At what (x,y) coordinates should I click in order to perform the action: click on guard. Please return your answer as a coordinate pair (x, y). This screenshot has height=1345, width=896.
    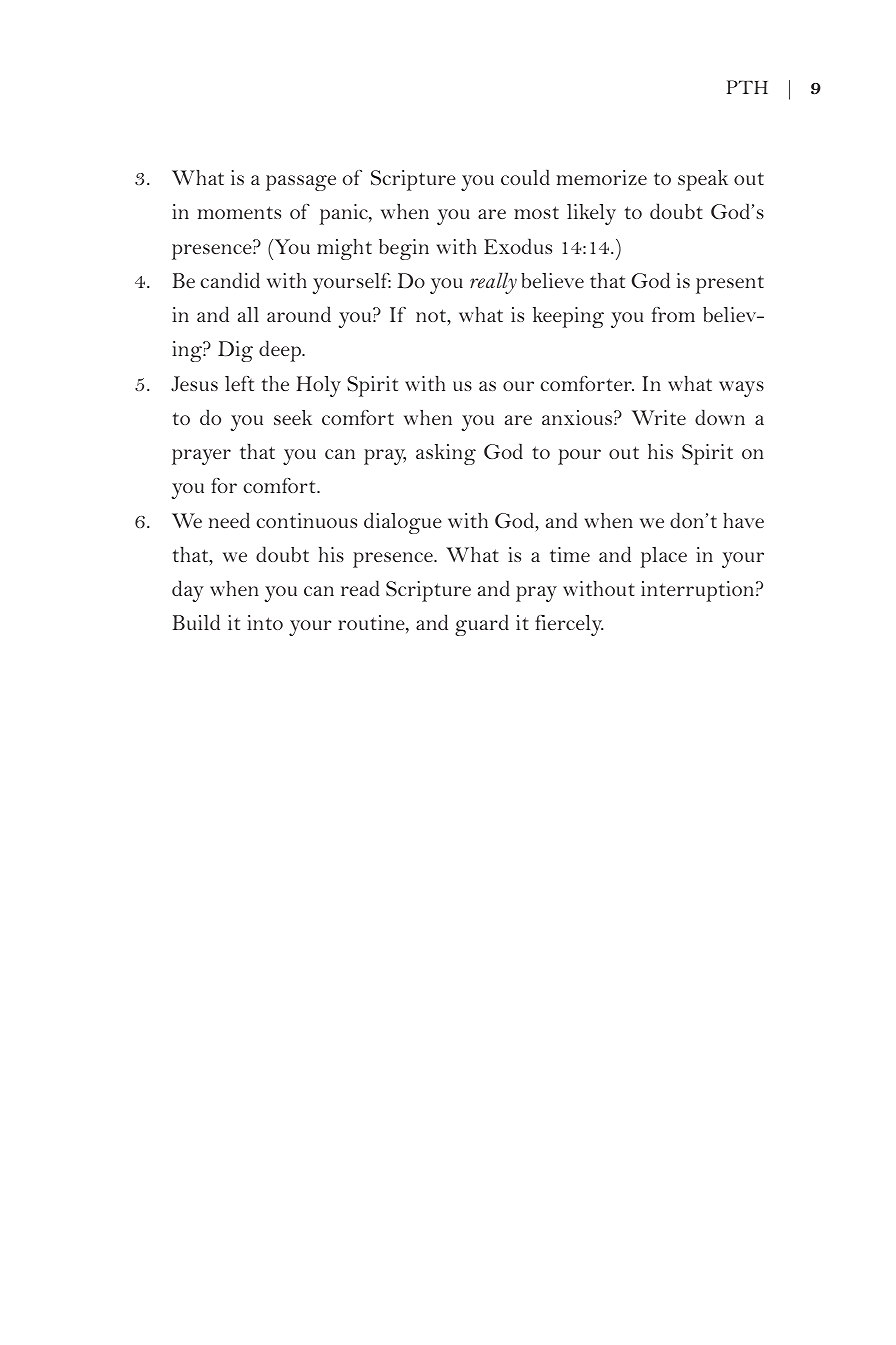
    Looking at the image, I should click on (482, 625).
